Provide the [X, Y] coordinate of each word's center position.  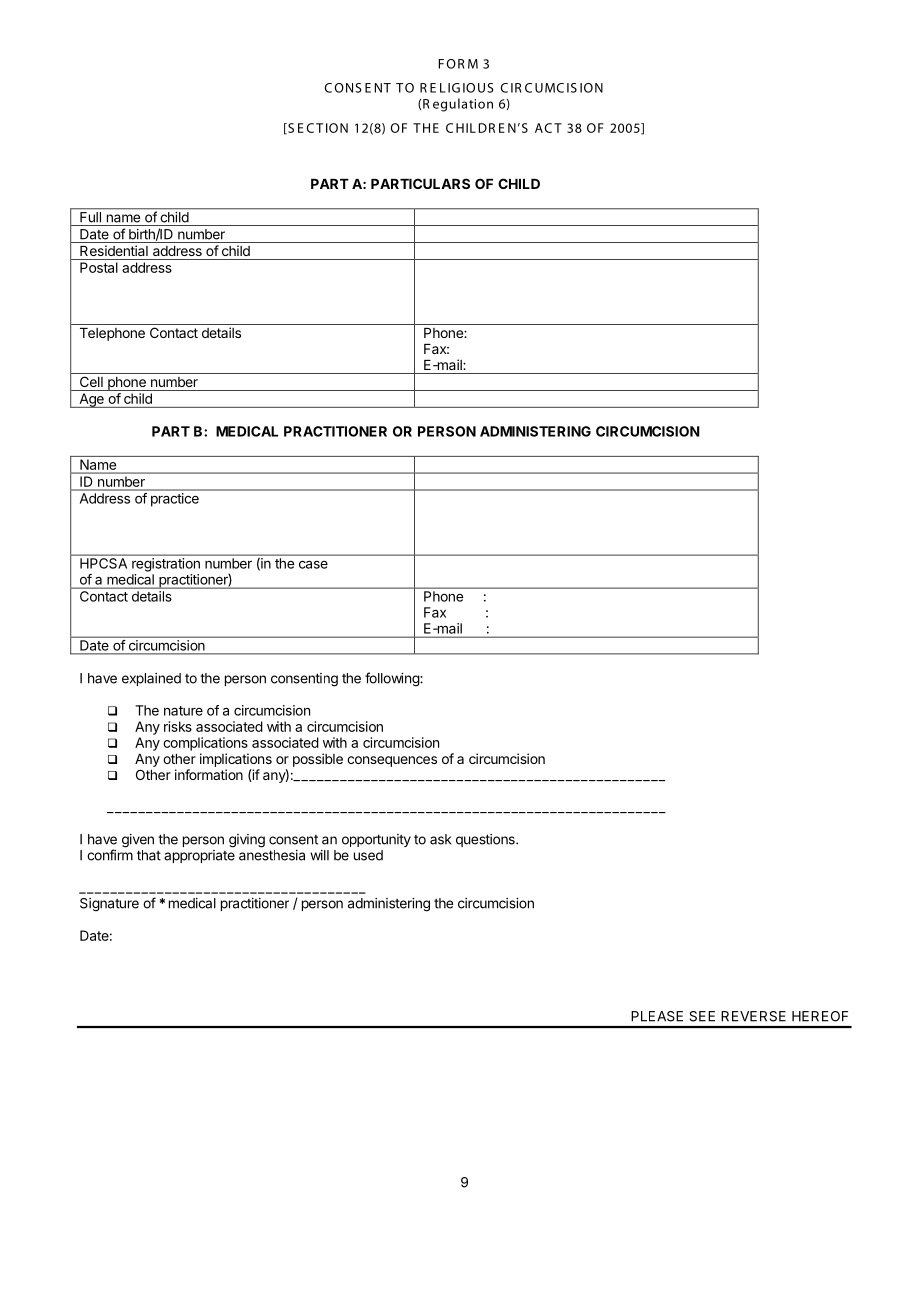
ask [440, 839]
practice [175, 499]
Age [91, 400]
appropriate [199, 856]
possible [318, 760]
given [138, 841]
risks [178, 726]
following [393, 679]
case [313, 564]
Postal [99, 267]
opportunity [376, 840]
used [368, 855]
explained [151, 679]
